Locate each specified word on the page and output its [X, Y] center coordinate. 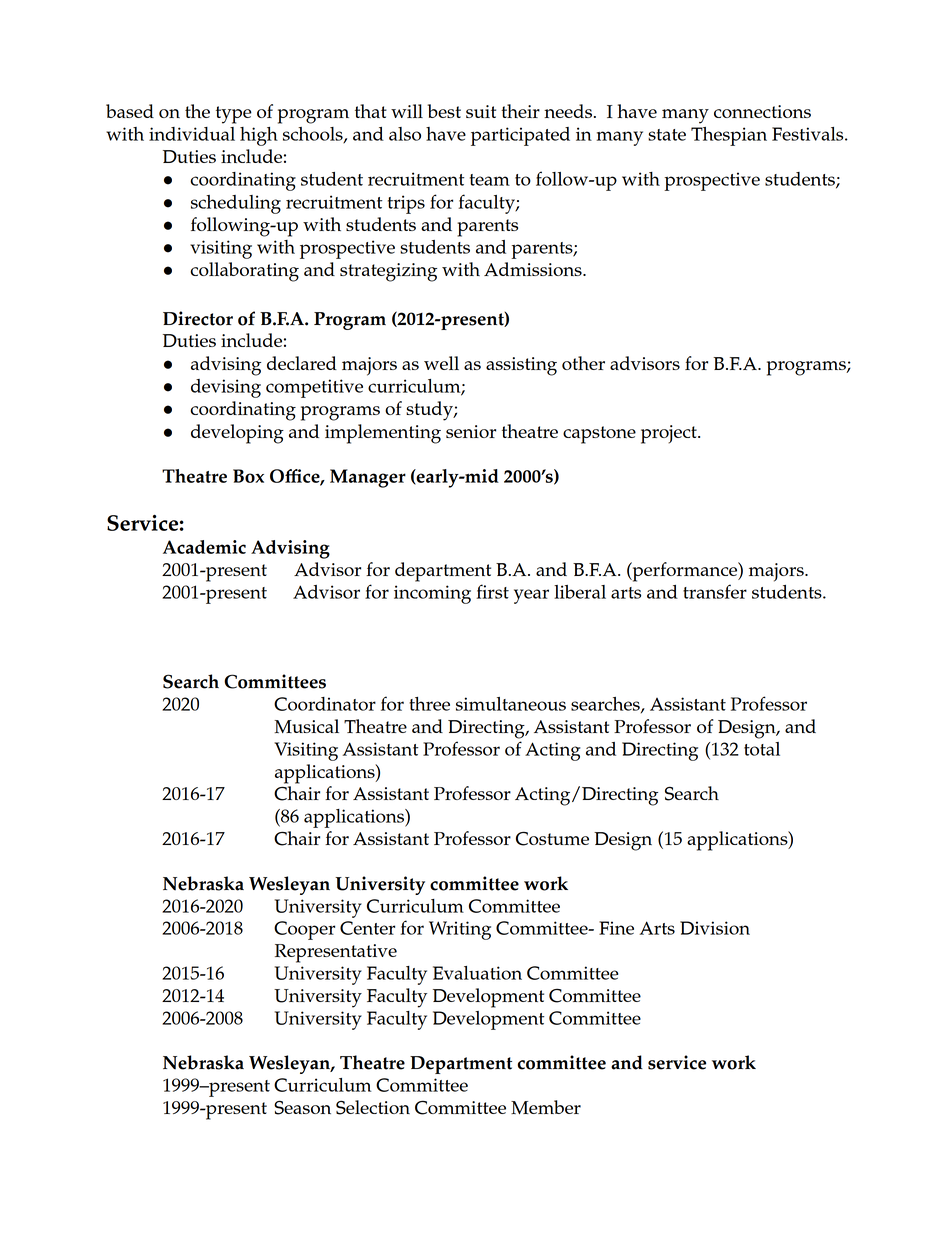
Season [302, 1108]
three [429, 704]
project [670, 434]
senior [471, 431]
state [667, 135]
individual [192, 134]
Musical [306, 726]
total [762, 749]
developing [237, 434]
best [444, 111]
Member [546, 1107]
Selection [373, 1107]
